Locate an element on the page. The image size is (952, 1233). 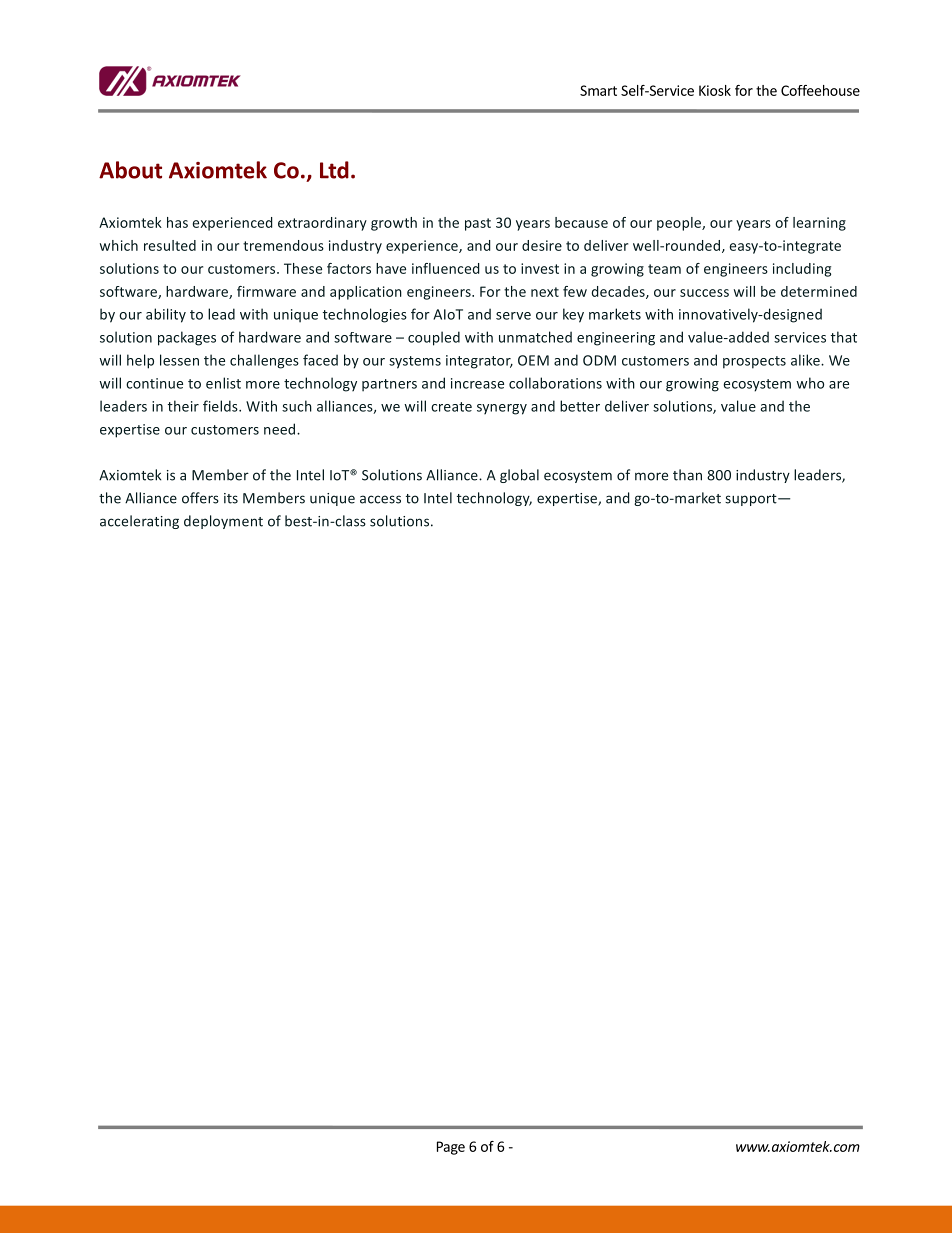
accelerating is located at coordinates (139, 522).
